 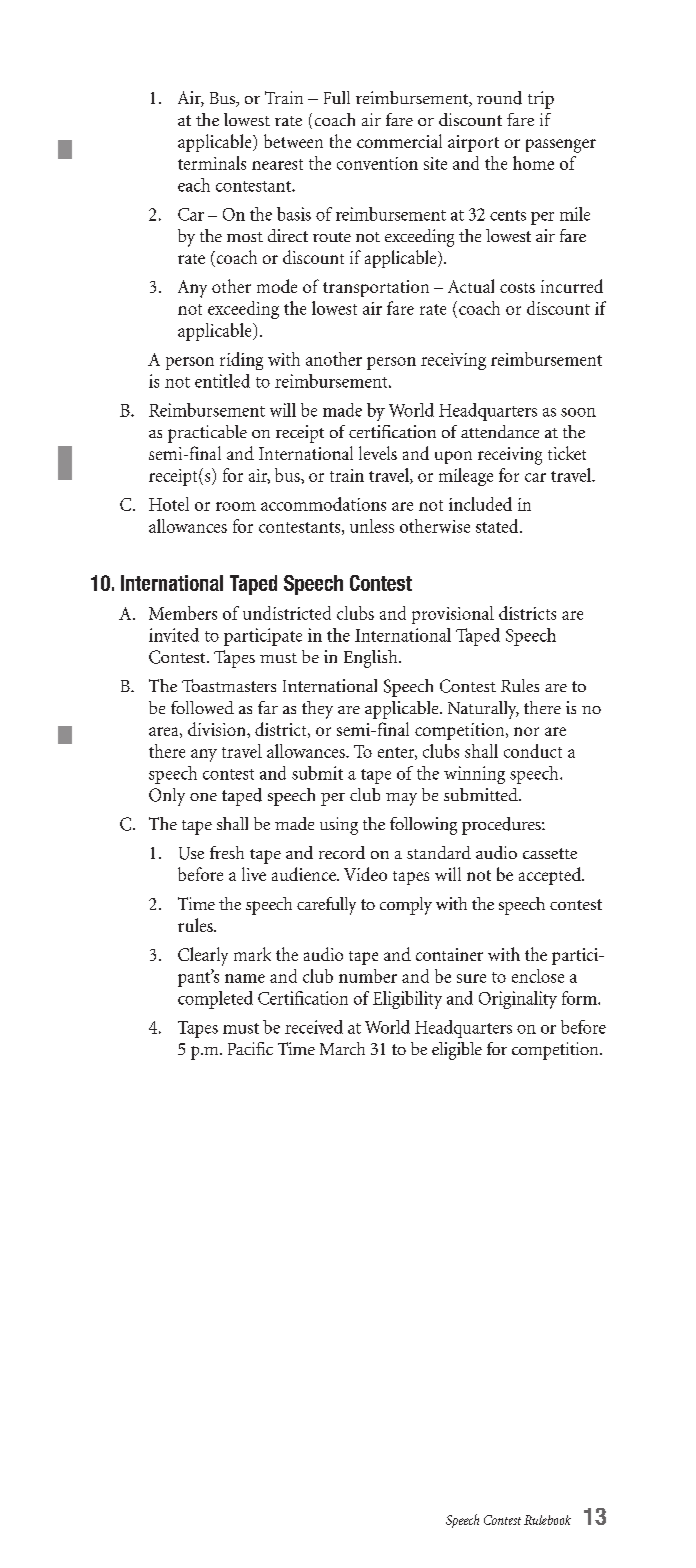 What do you see at coordinates (250, 1048) in the image?
I see `Pacific` at bounding box center [250, 1048].
